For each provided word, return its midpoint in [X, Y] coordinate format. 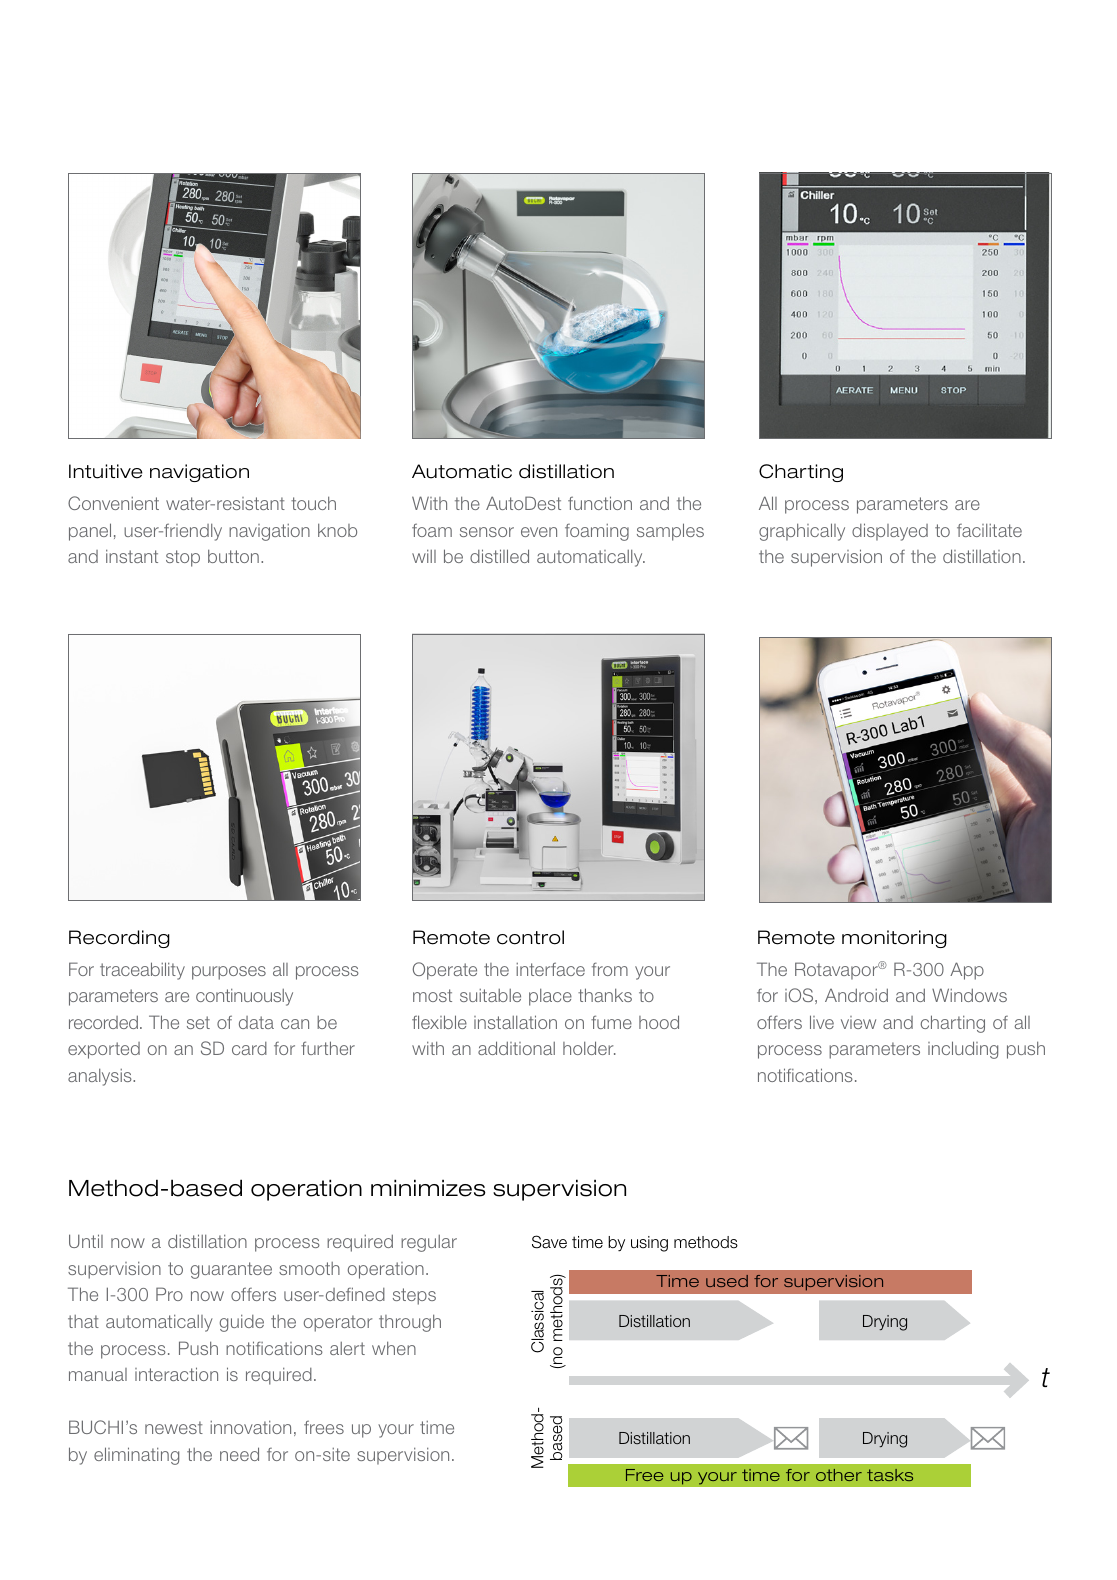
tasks [890, 1475]
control [530, 937]
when [394, 1348]
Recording [119, 939]
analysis [101, 1077]
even [539, 532]
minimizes [428, 1188]
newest [174, 1427]
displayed [890, 532]
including [963, 1050]
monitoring [894, 939]
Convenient [113, 503]
